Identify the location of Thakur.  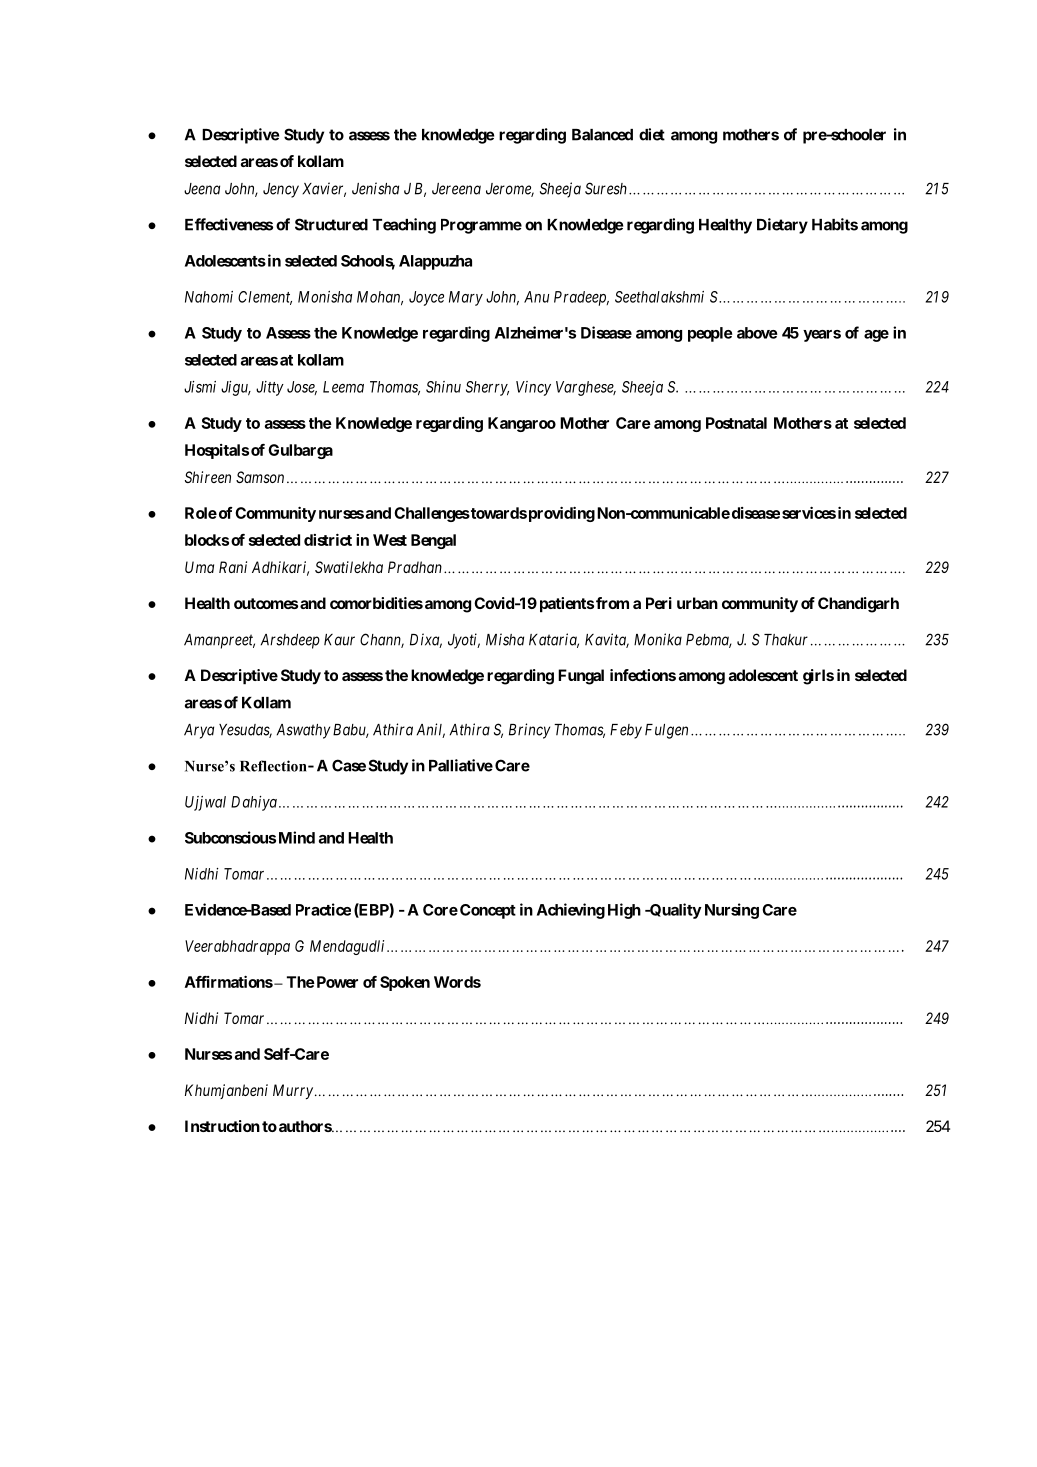
(786, 640).
